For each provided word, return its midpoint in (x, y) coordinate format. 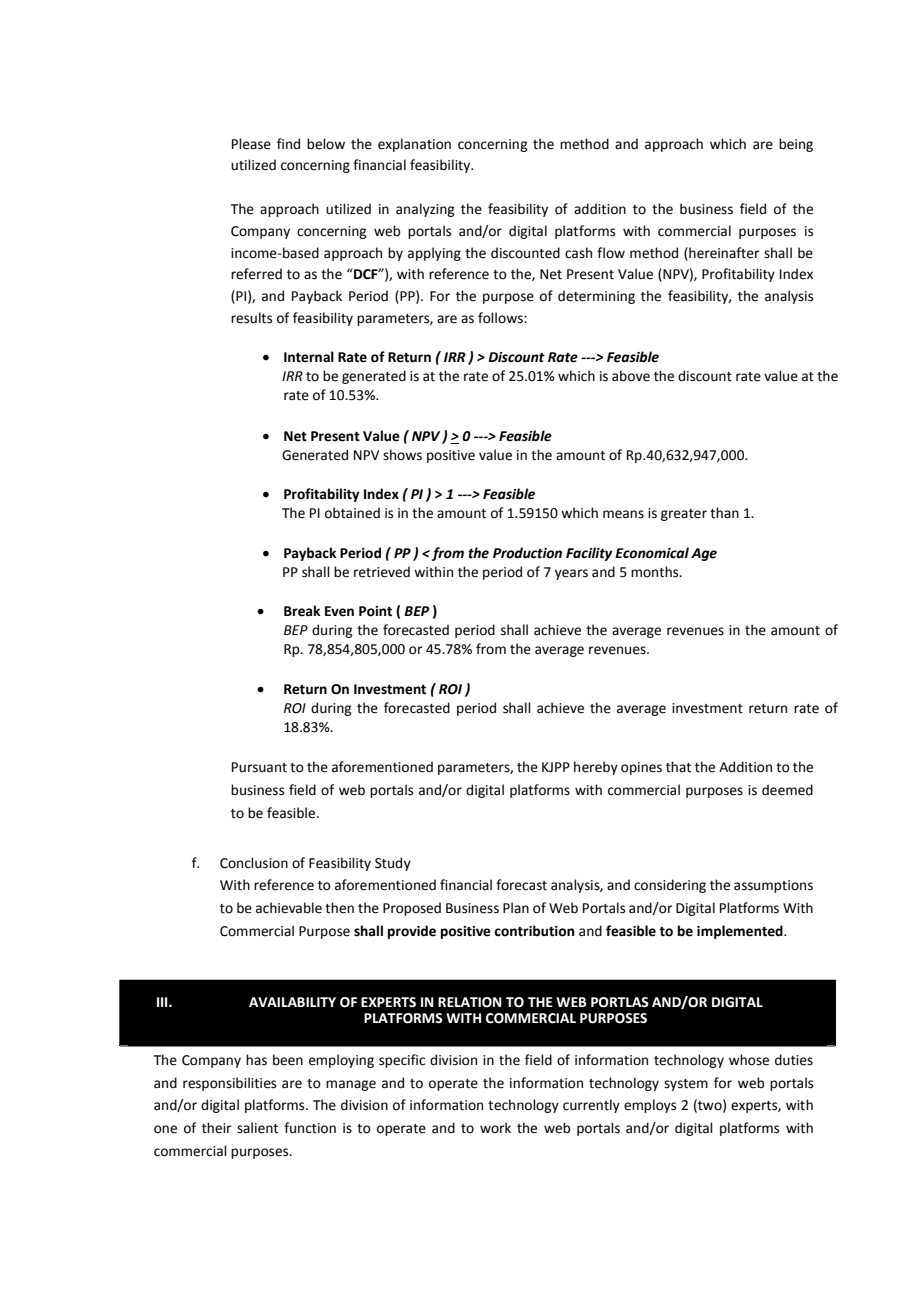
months (656, 572)
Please (251, 144)
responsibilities (229, 1084)
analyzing (425, 210)
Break (302, 611)
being (796, 145)
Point (375, 611)
